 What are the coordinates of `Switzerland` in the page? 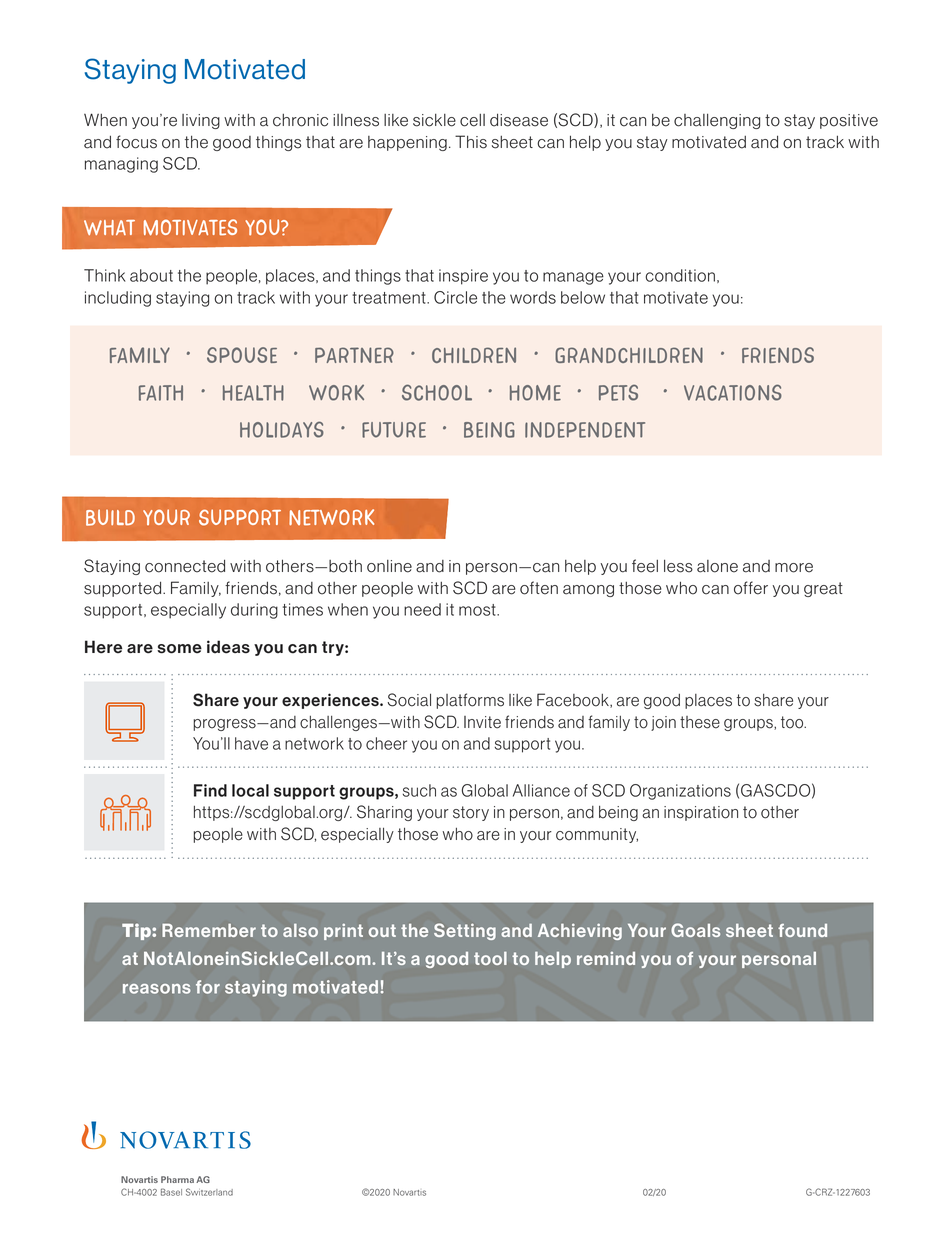 It's located at (209, 1192).
